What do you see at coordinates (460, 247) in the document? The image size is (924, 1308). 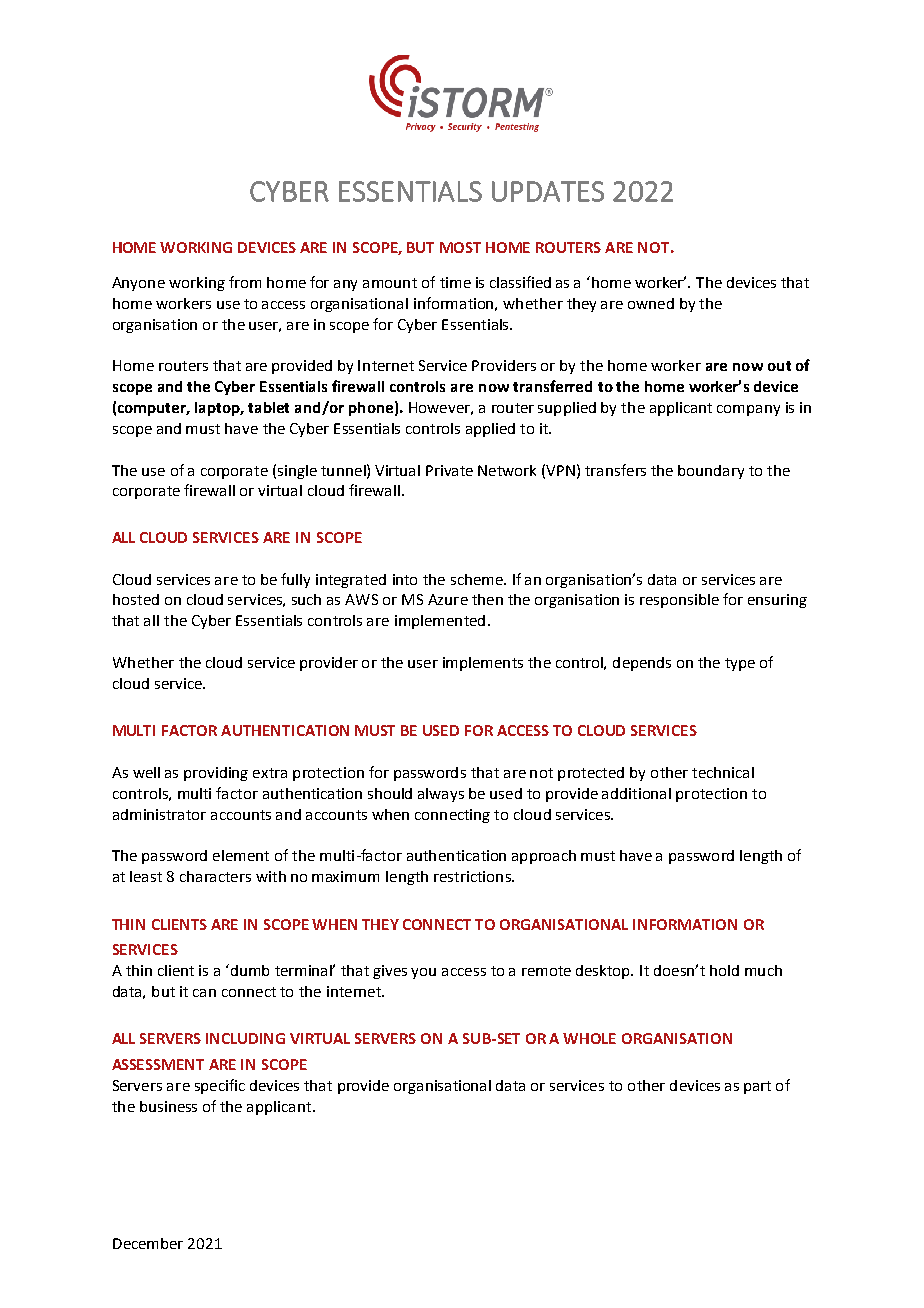 I see `MOST` at bounding box center [460, 247].
